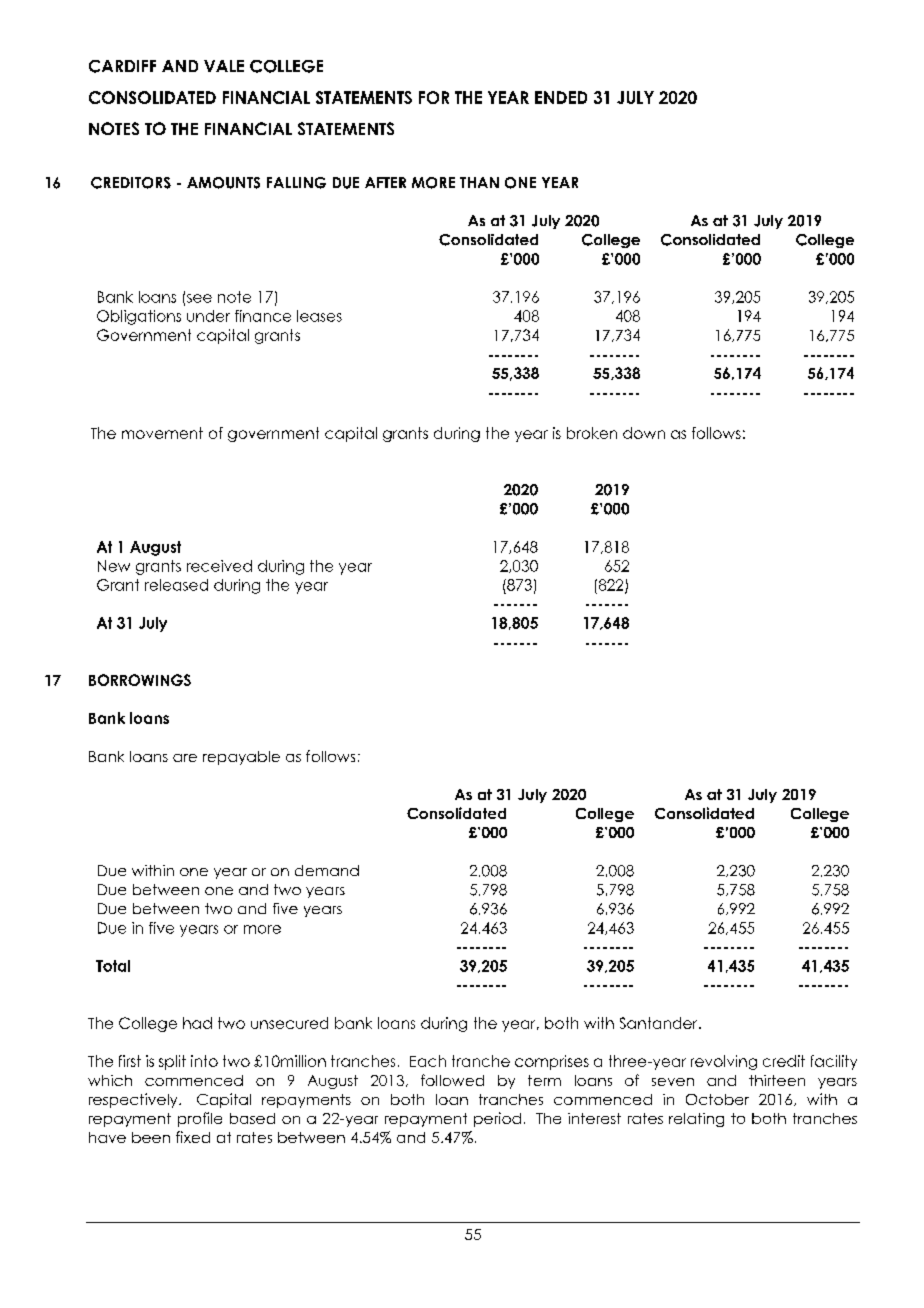  Describe the element at coordinates (434, 97) in the screenshot. I see `FOR` at that location.
